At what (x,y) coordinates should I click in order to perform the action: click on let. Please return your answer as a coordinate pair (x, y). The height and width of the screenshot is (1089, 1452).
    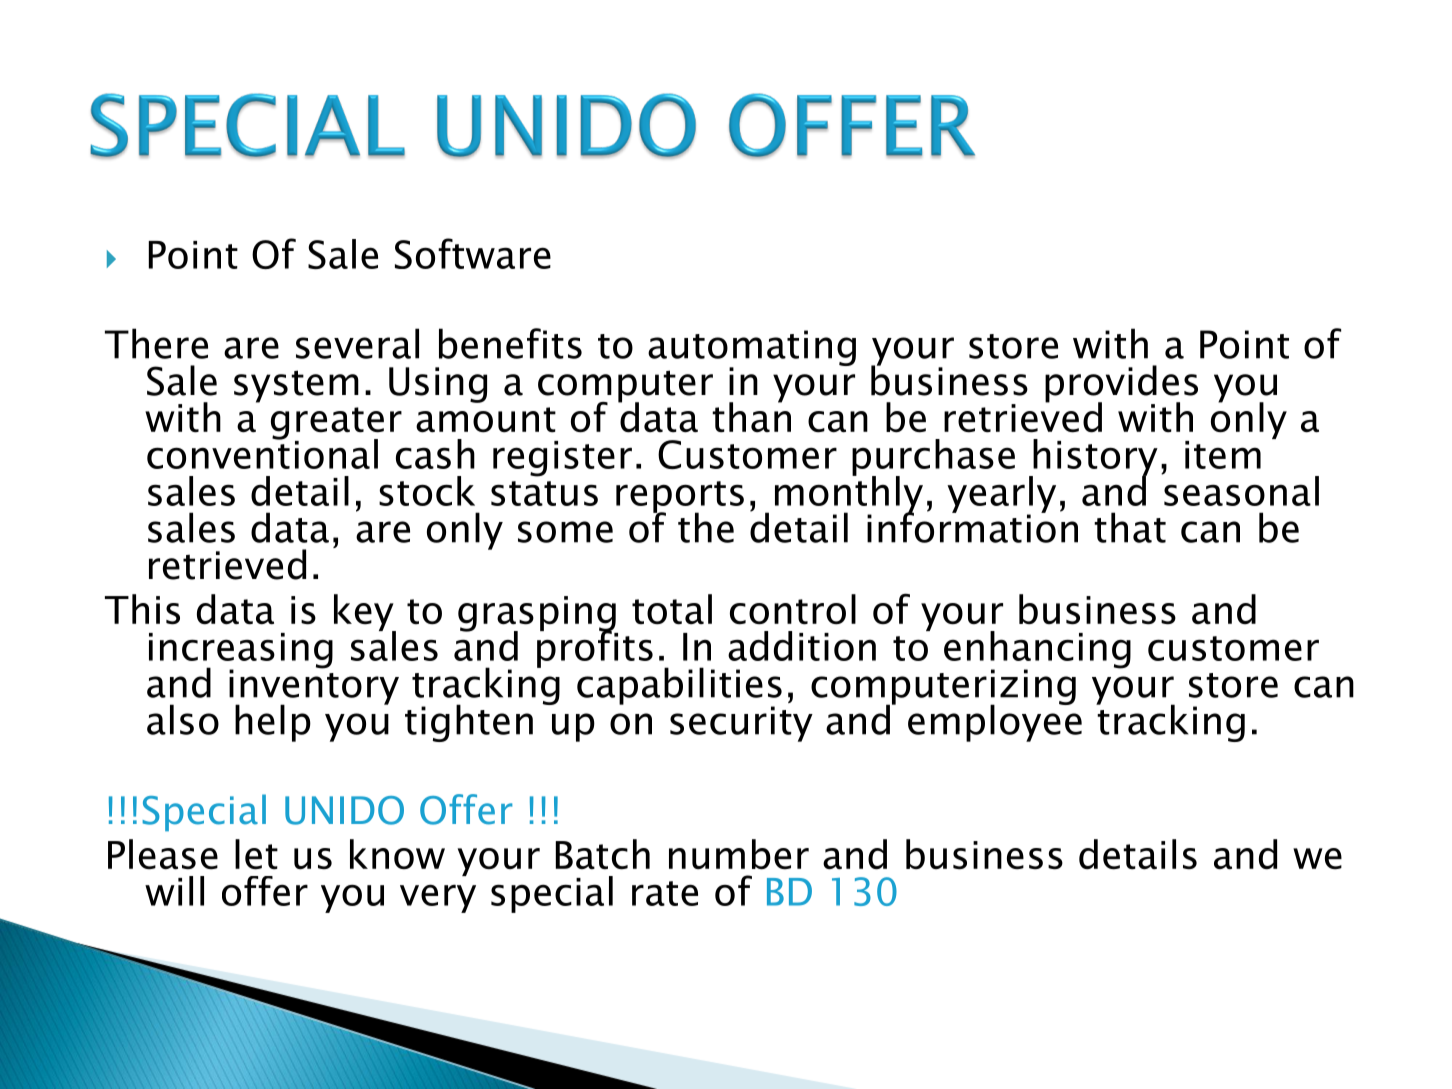
    Looking at the image, I should click on (256, 854).
